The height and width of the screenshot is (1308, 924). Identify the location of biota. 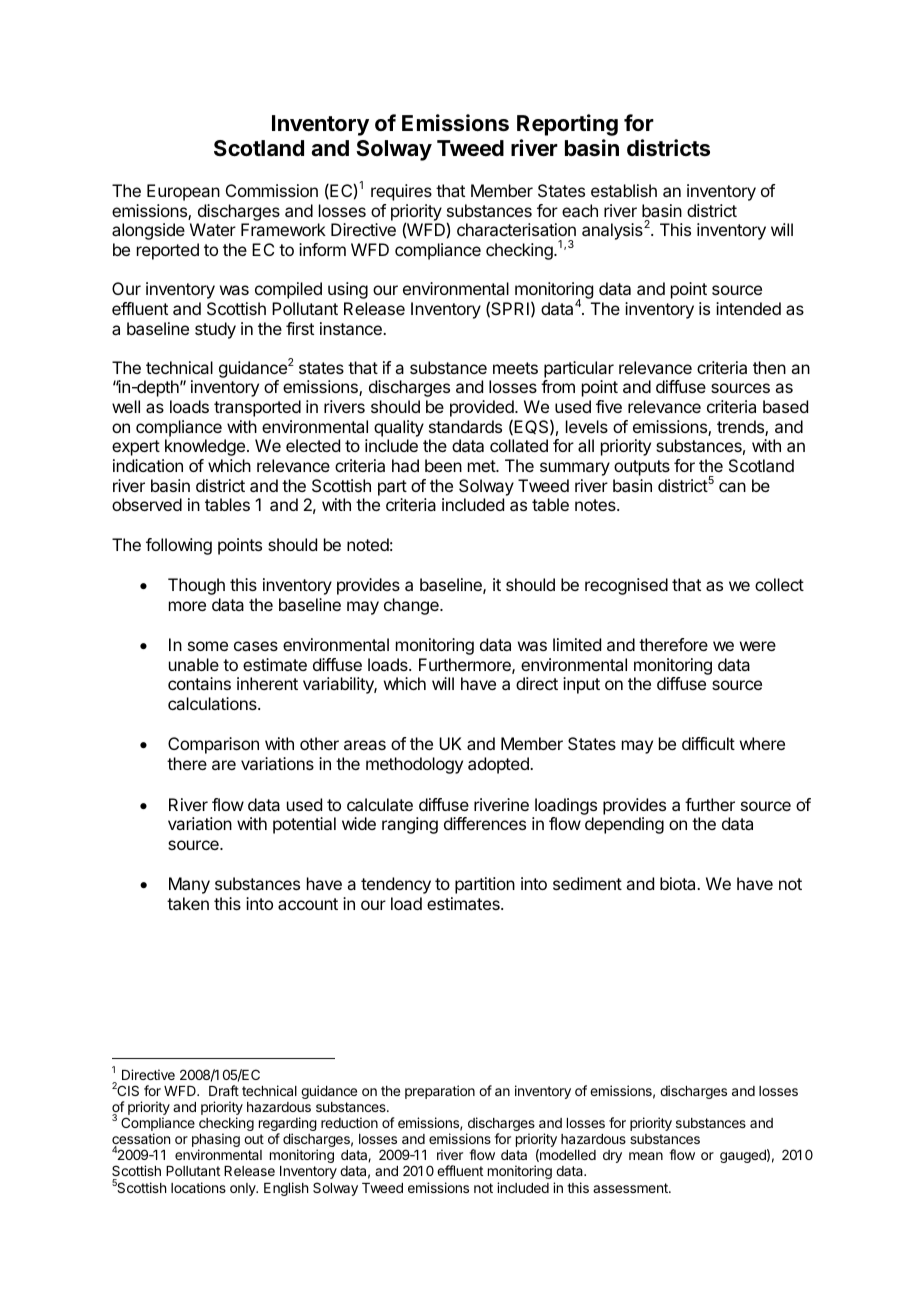
(679, 883).
